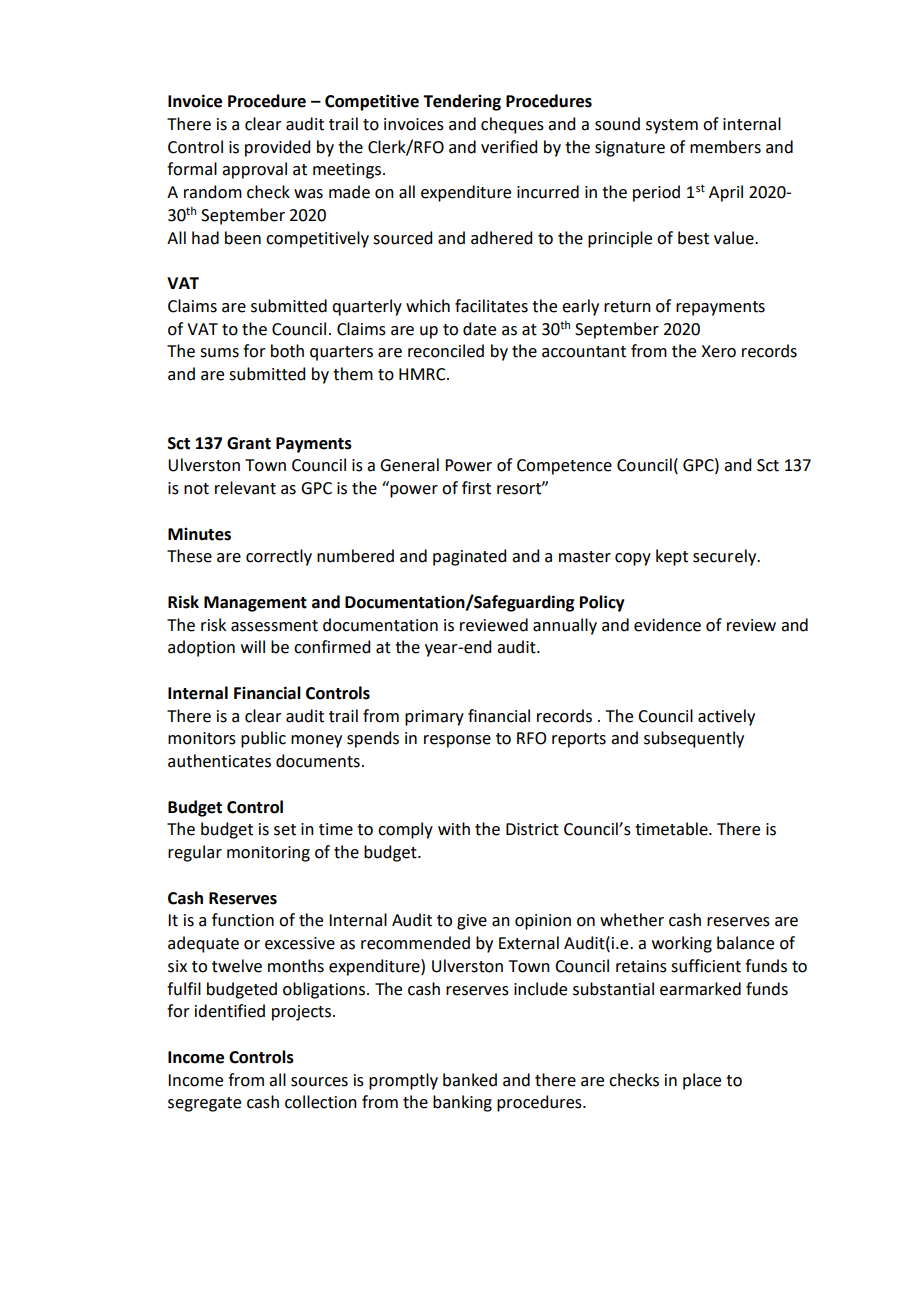 The height and width of the page is (1307, 924). I want to click on Management, so click(255, 604).
